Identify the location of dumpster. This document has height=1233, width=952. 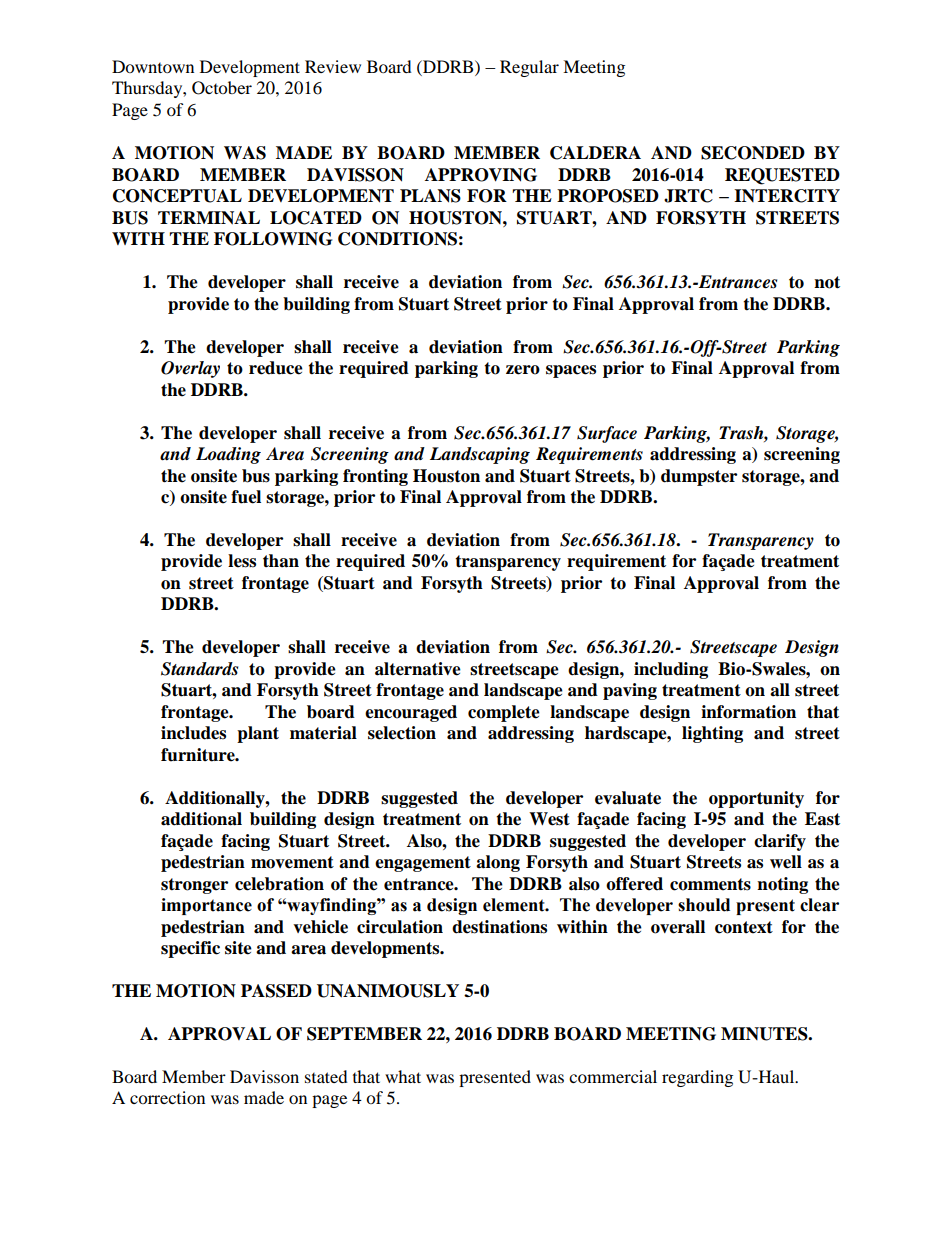
(699, 477).
